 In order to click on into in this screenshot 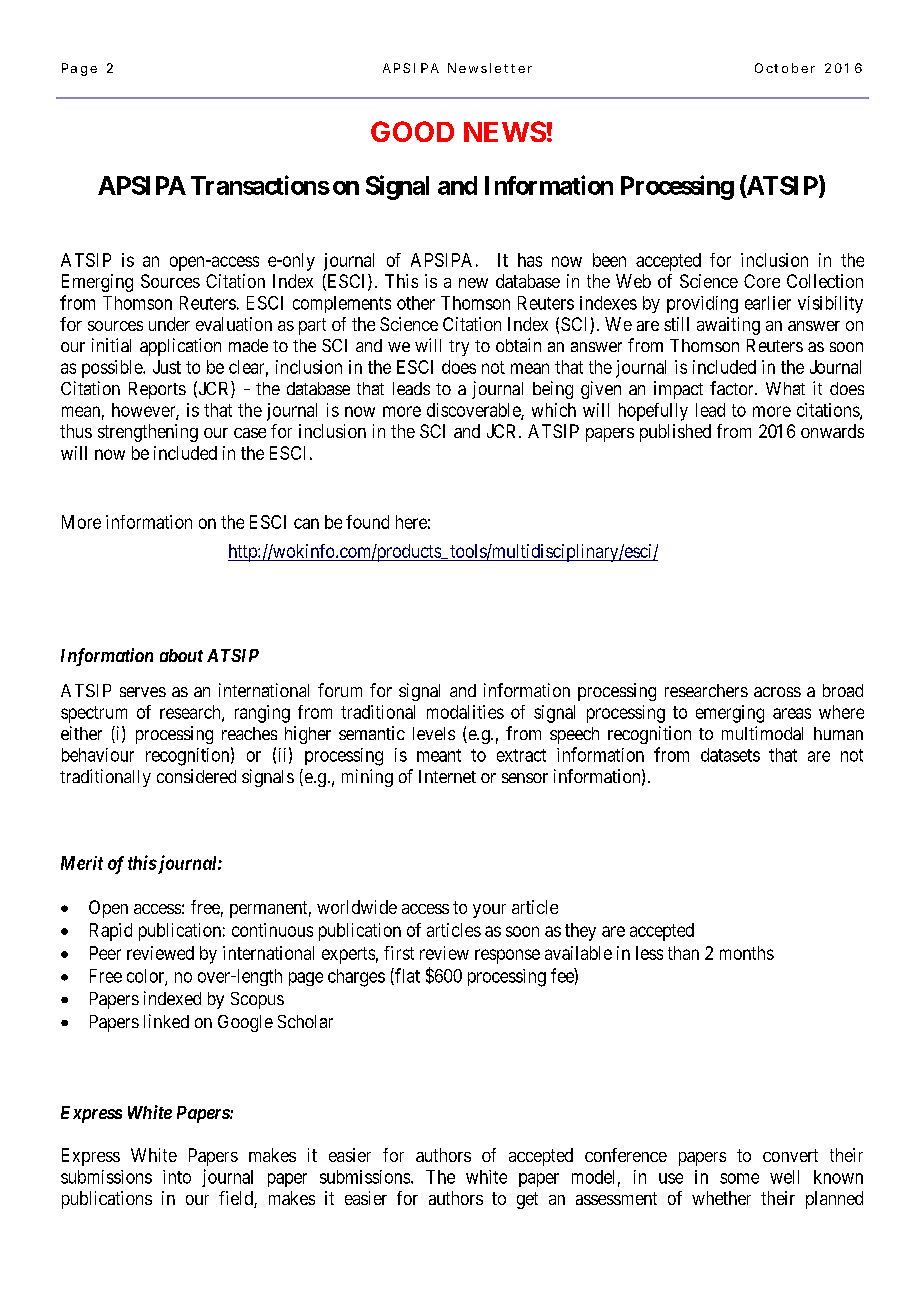, I will do `click(177, 1177)`.
